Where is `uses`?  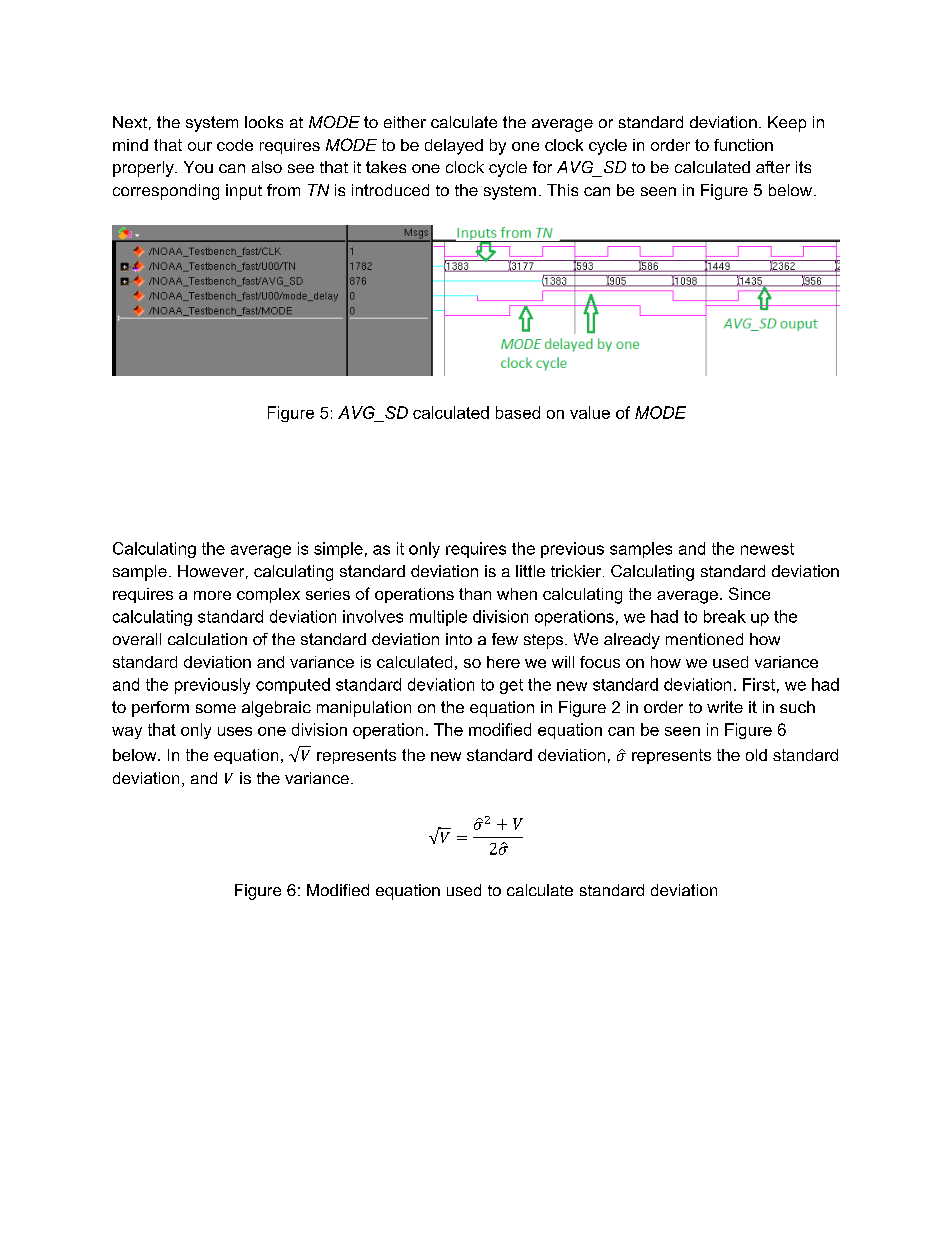
uses is located at coordinates (235, 731).
